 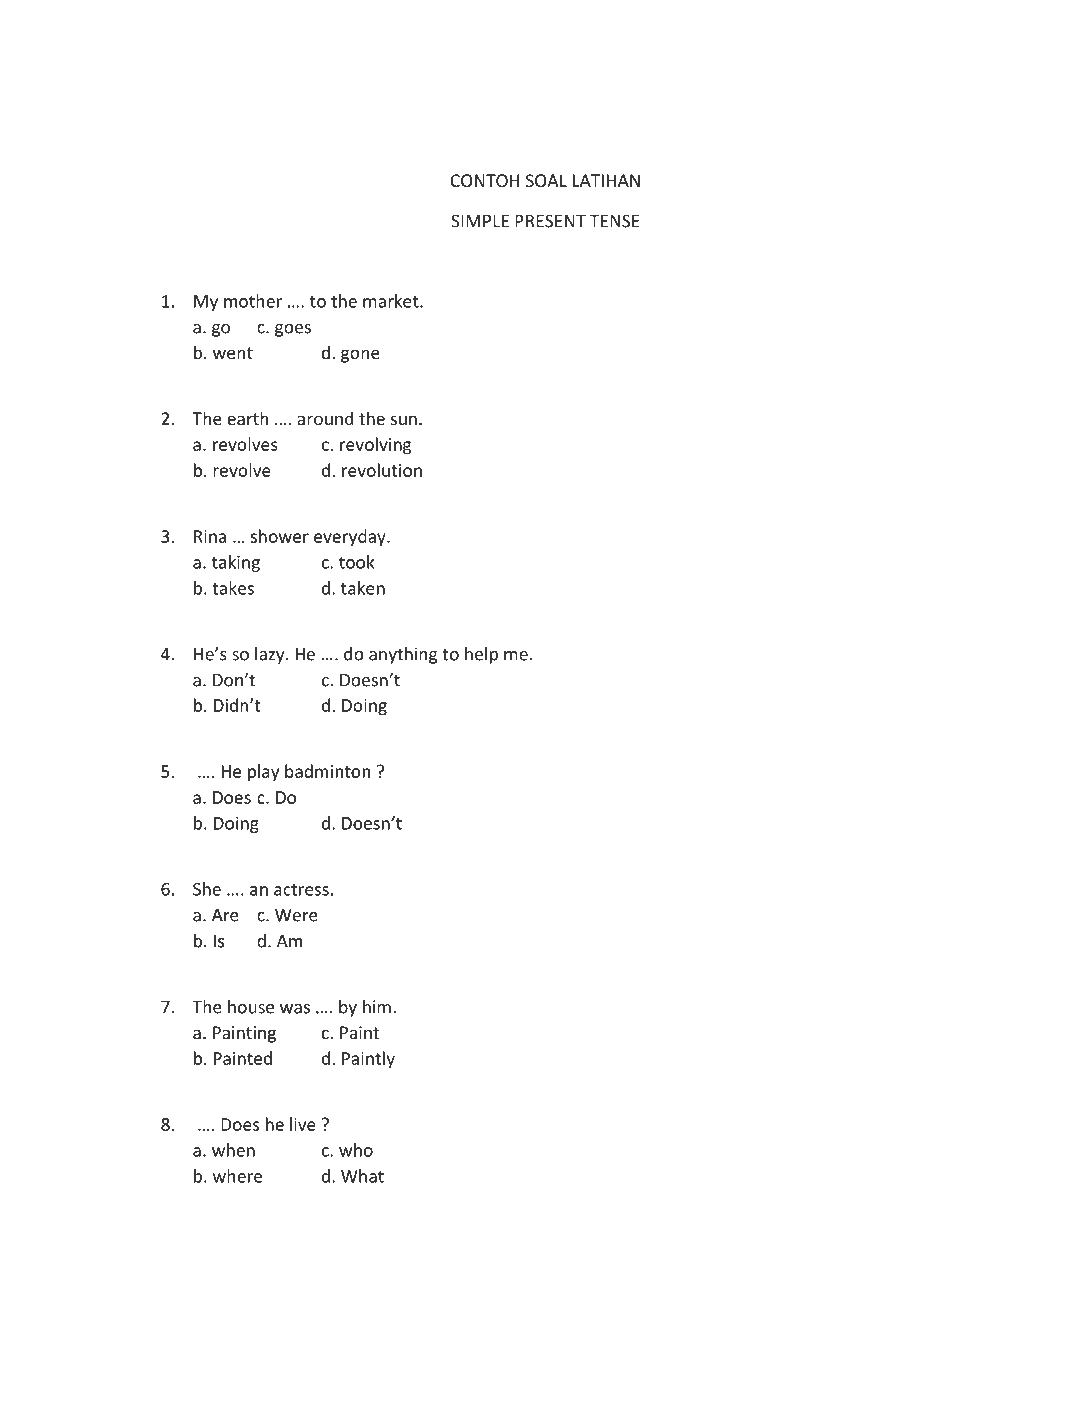 I want to click on Are, so click(x=225, y=915).
